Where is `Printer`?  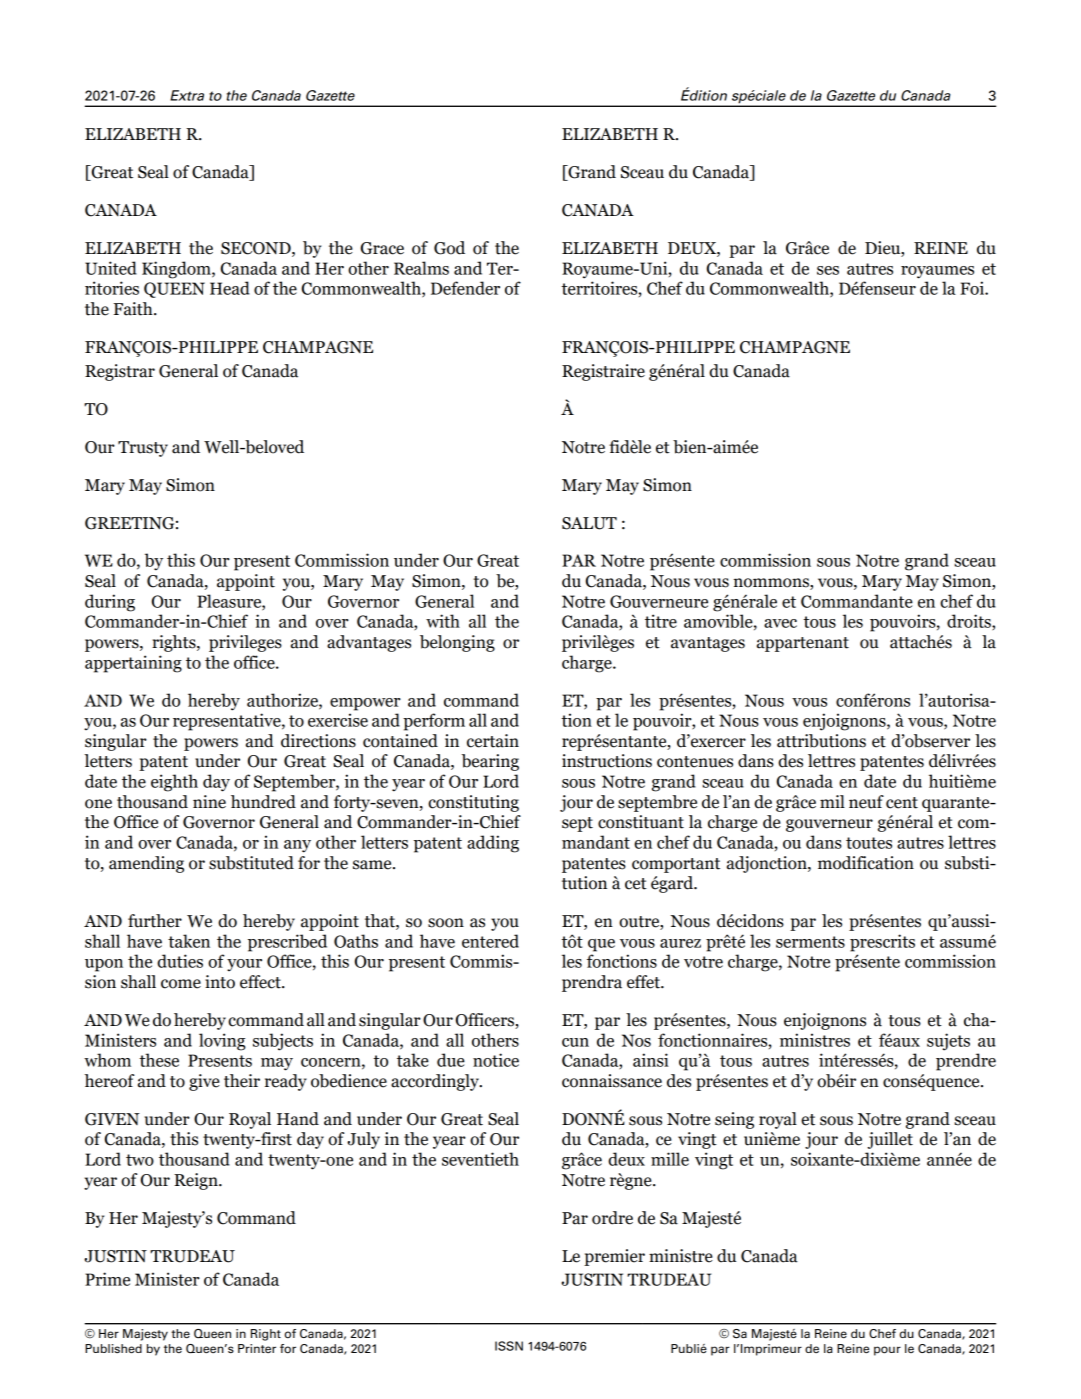 Printer is located at coordinates (257, 1348).
